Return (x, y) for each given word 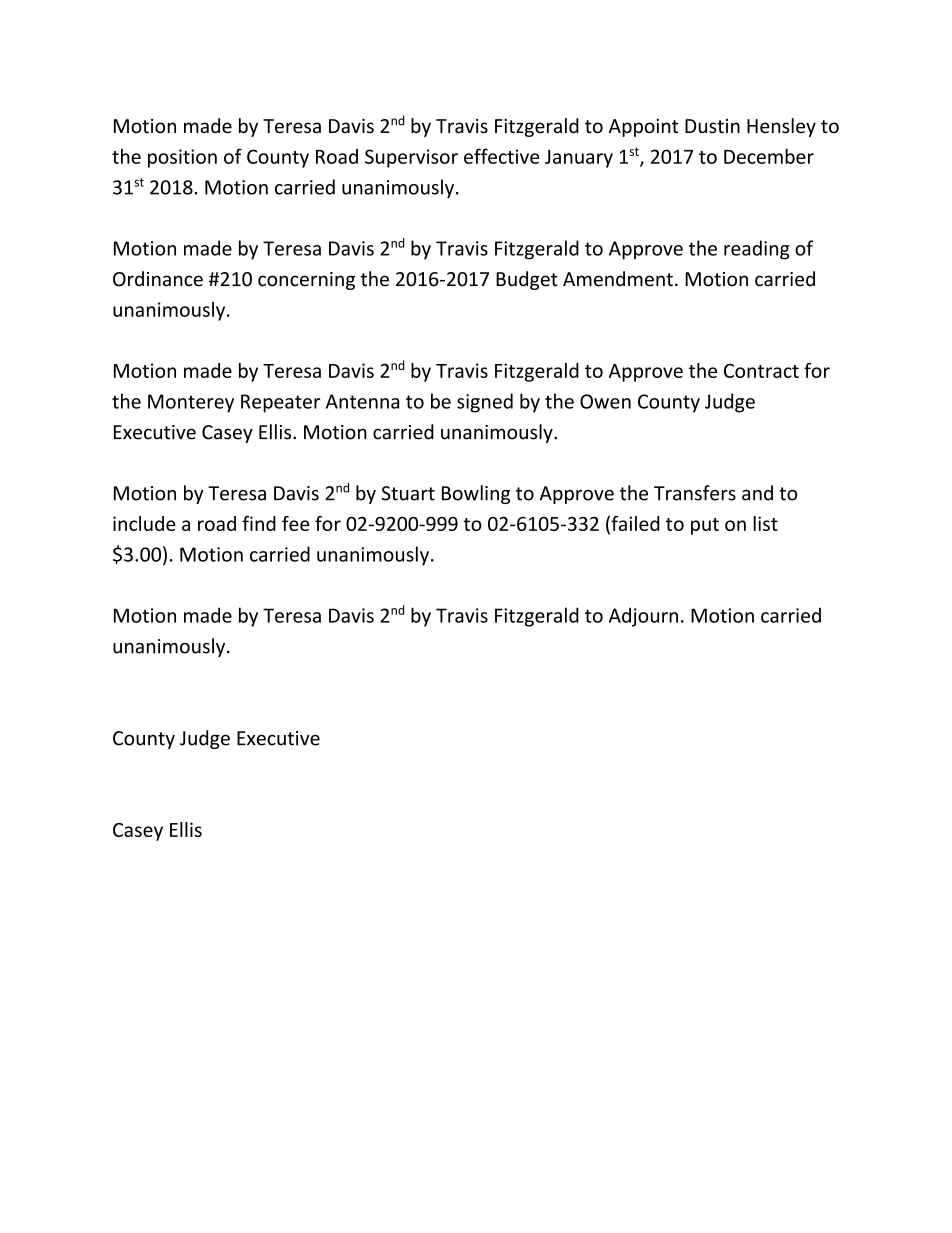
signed (485, 403)
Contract (761, 371)
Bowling (476, 494)
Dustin (712, 126)
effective (501, 156)
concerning (306, 281)
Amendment (618, 279)
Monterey (191, 403)
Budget (527, 280)
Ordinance (158, 279)
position (182, 158)
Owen (605, 401)
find (259, 523)
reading (756, 250)
